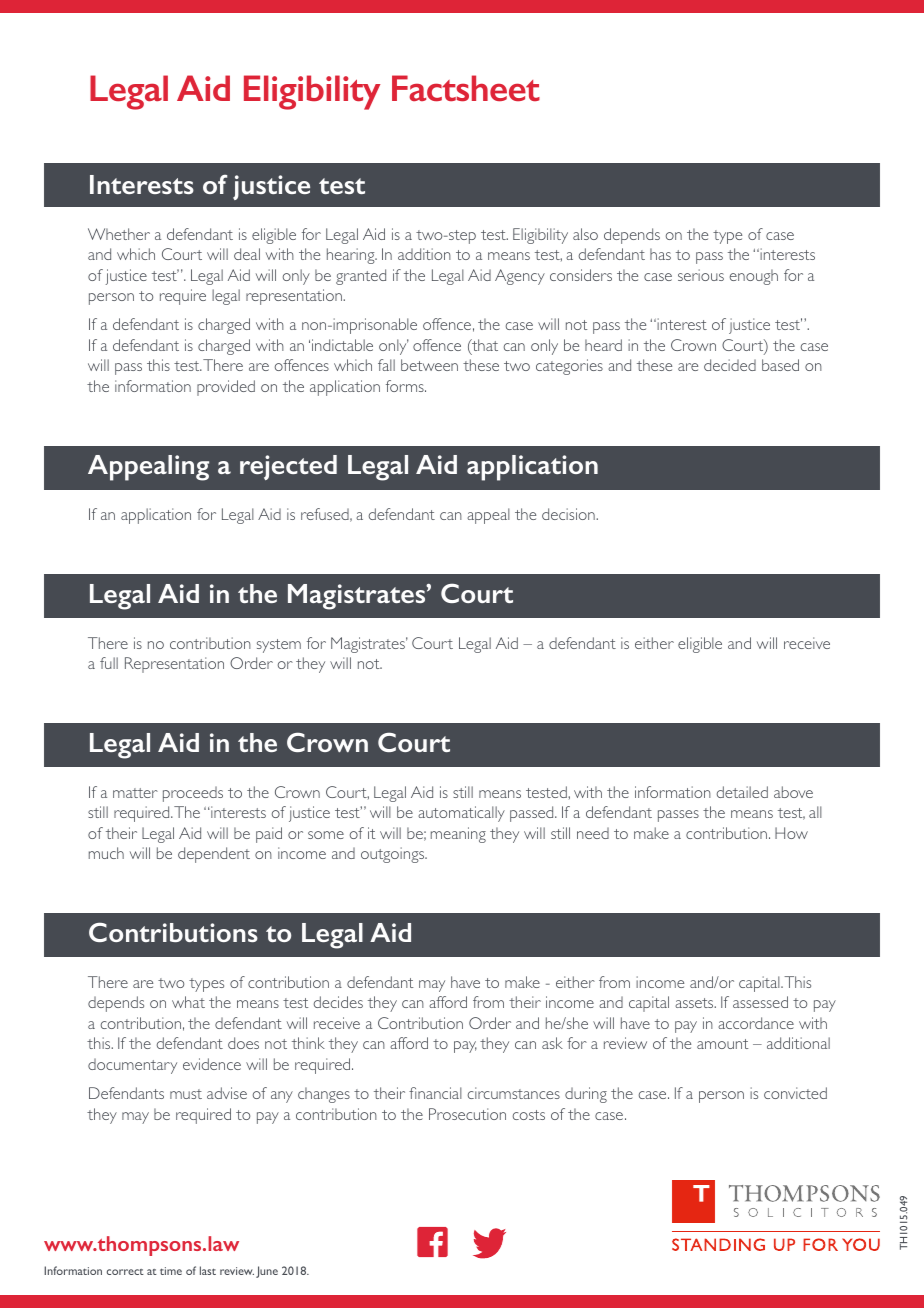 Image resolution: width=924 pixels, height=1308 pixels. Describe the element at coordinates (208, 1270) in the page. I see `last` at that location.
